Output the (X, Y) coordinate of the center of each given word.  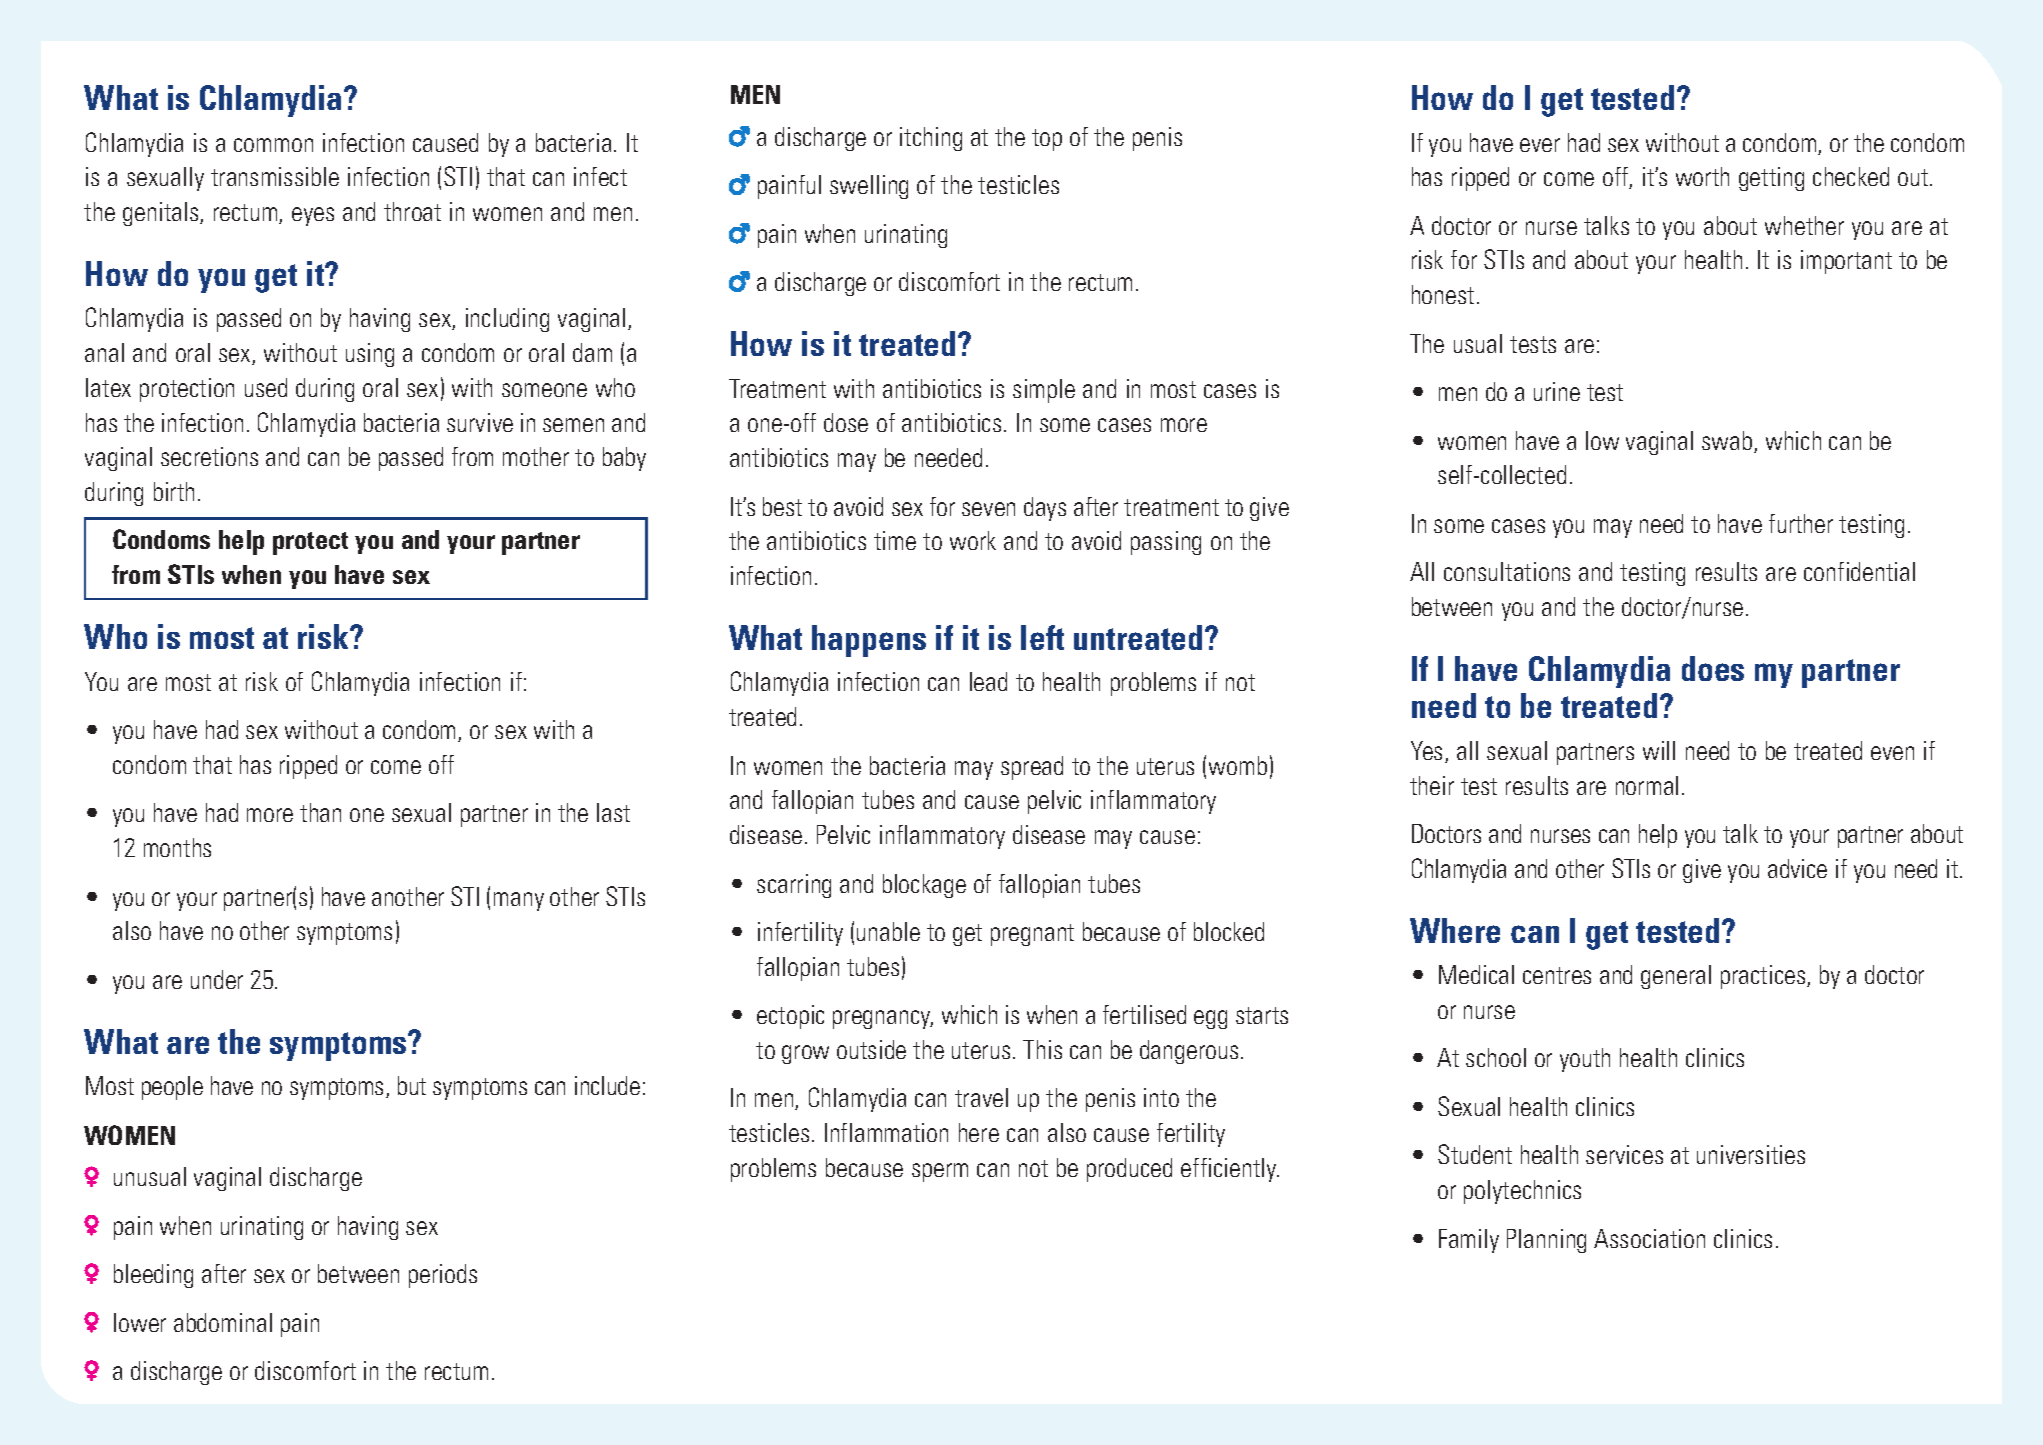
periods (443, 1276)
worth (1702, 176)
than (320, 812)
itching (931, 139)
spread (1032, 768)
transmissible (275, 176)
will (1659, 750)
